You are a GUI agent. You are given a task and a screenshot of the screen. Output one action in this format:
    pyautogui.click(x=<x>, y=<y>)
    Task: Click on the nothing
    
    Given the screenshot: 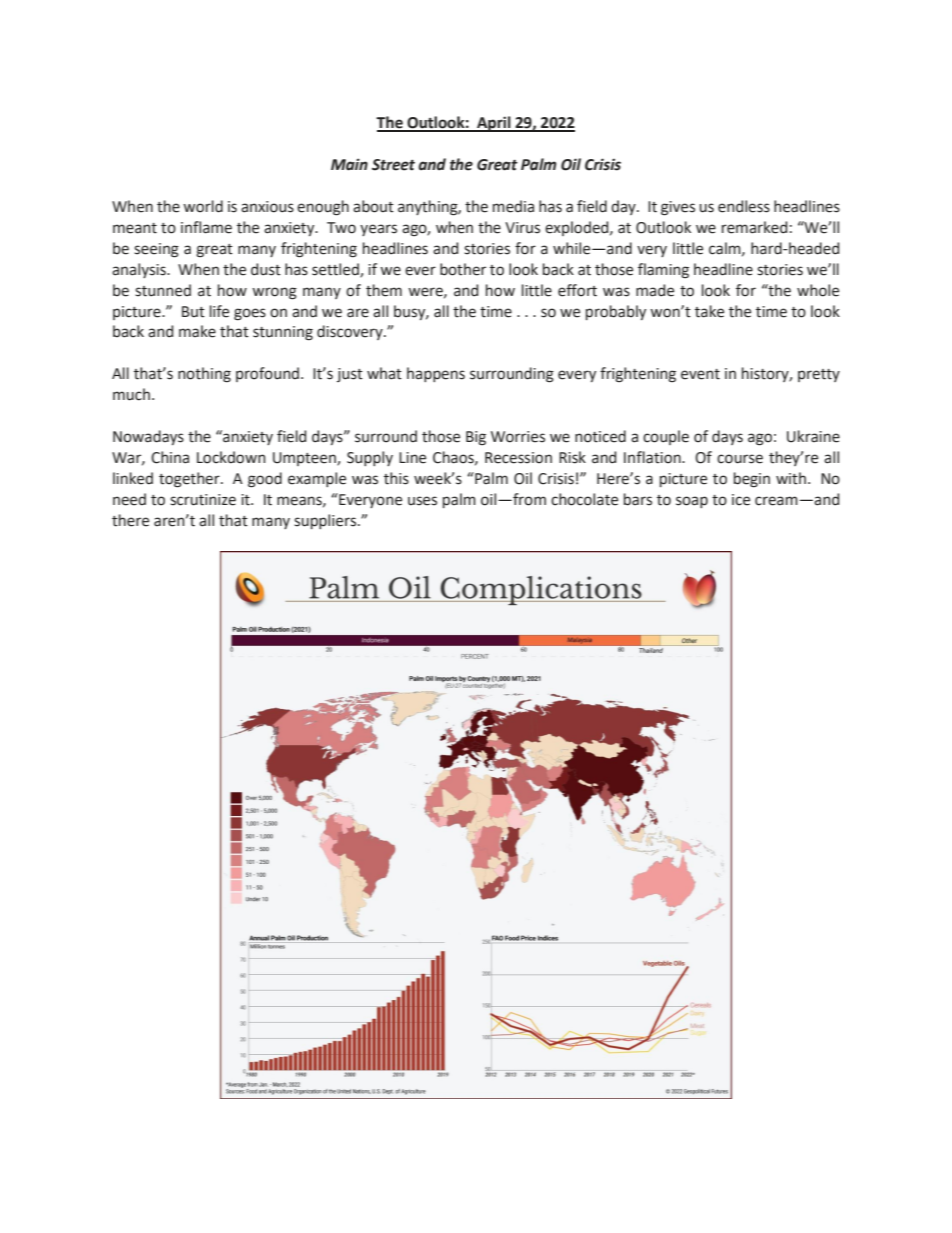 What is the action you would take?
    pyautogui.click(x=204, y=375)
